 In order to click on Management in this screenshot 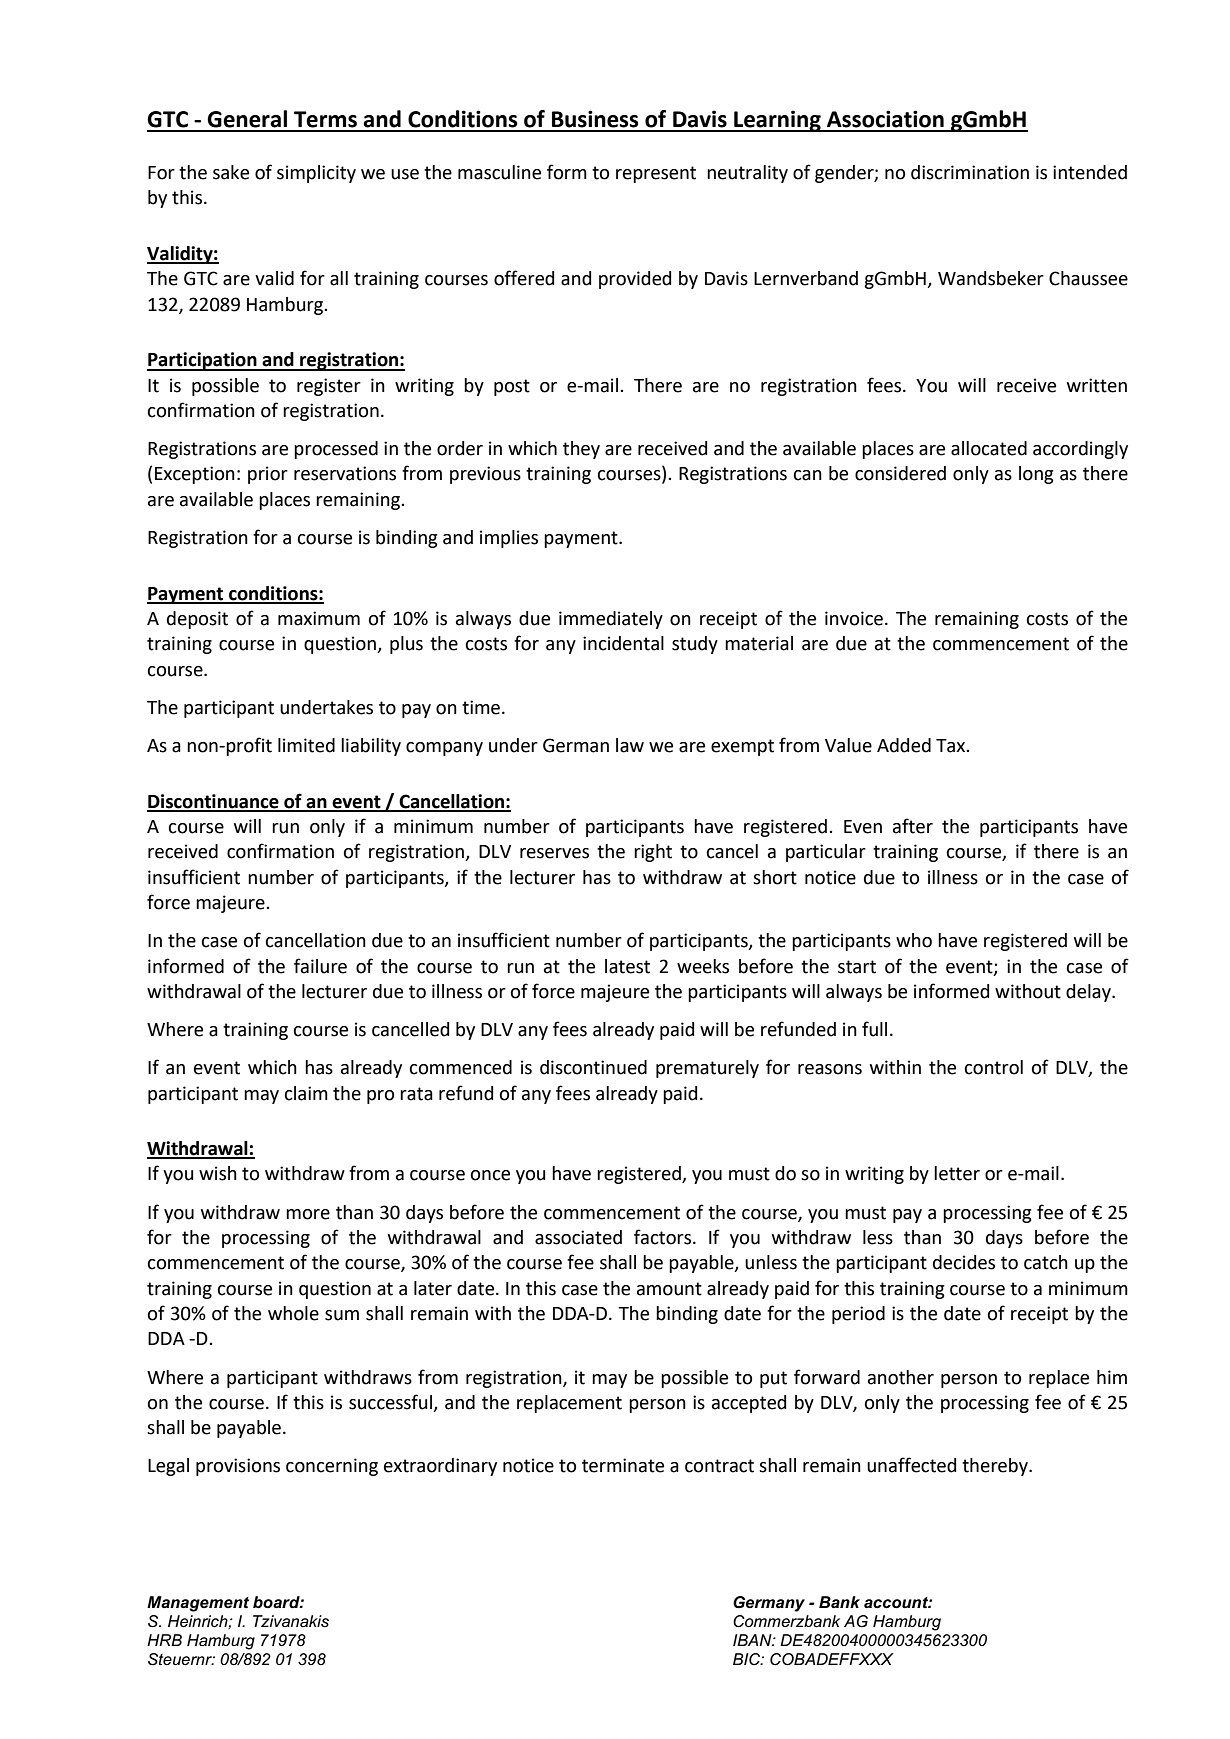, I will do `click(198, 1604)`.
